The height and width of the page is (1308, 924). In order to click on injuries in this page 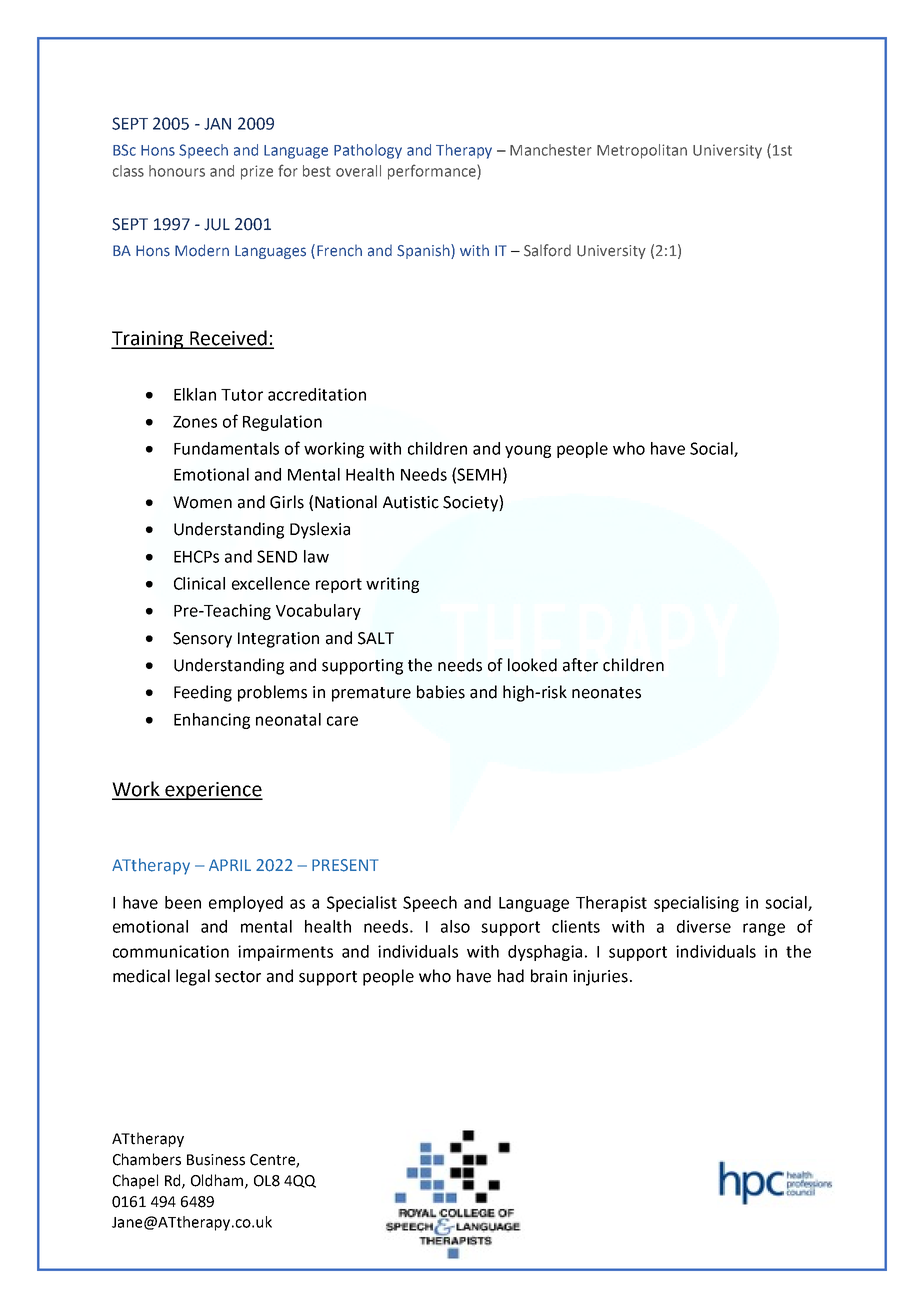, I will do `click(600, 978)`.
